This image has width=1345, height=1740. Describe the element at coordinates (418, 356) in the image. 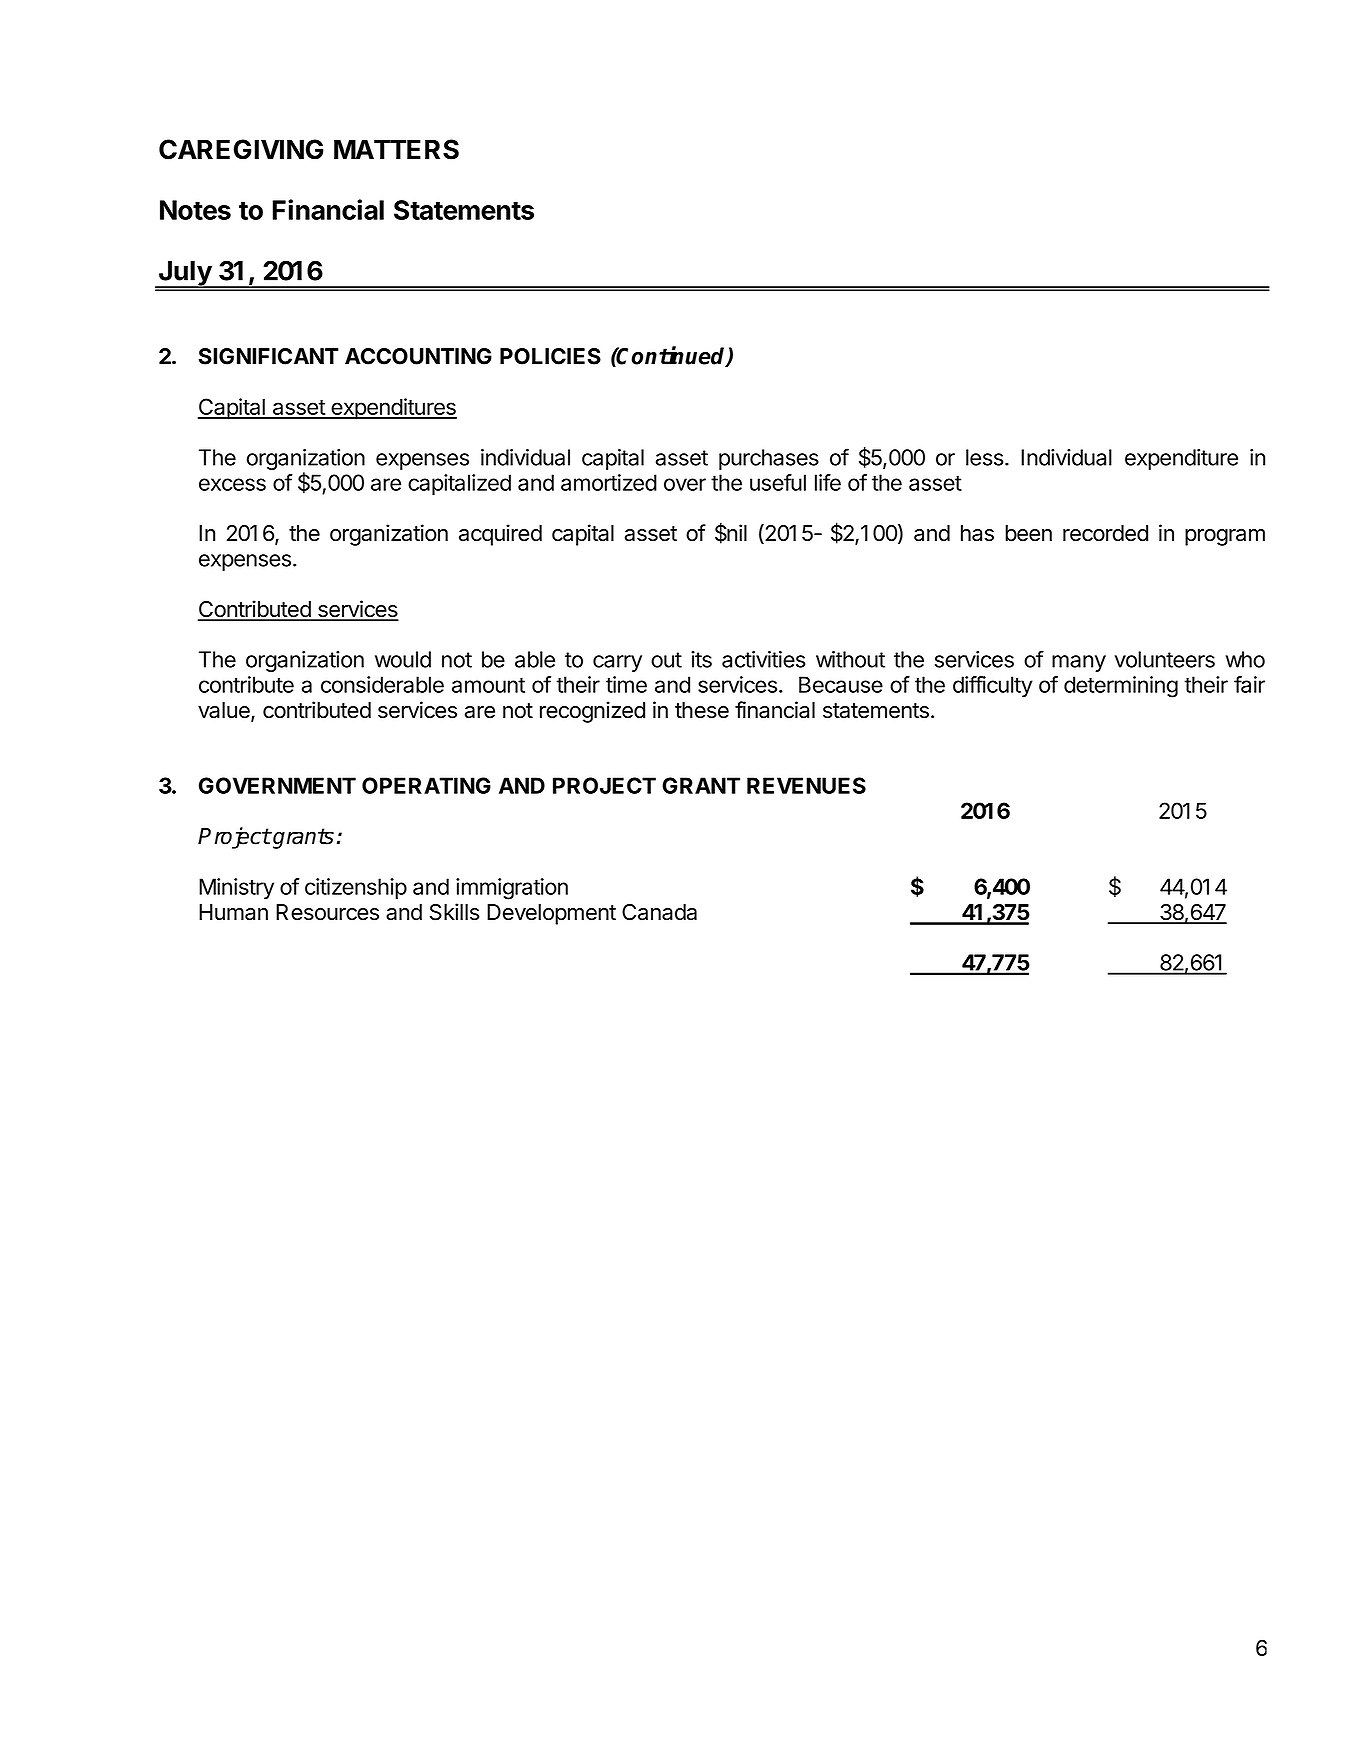

I see `ACCOUNTING` at that location.
